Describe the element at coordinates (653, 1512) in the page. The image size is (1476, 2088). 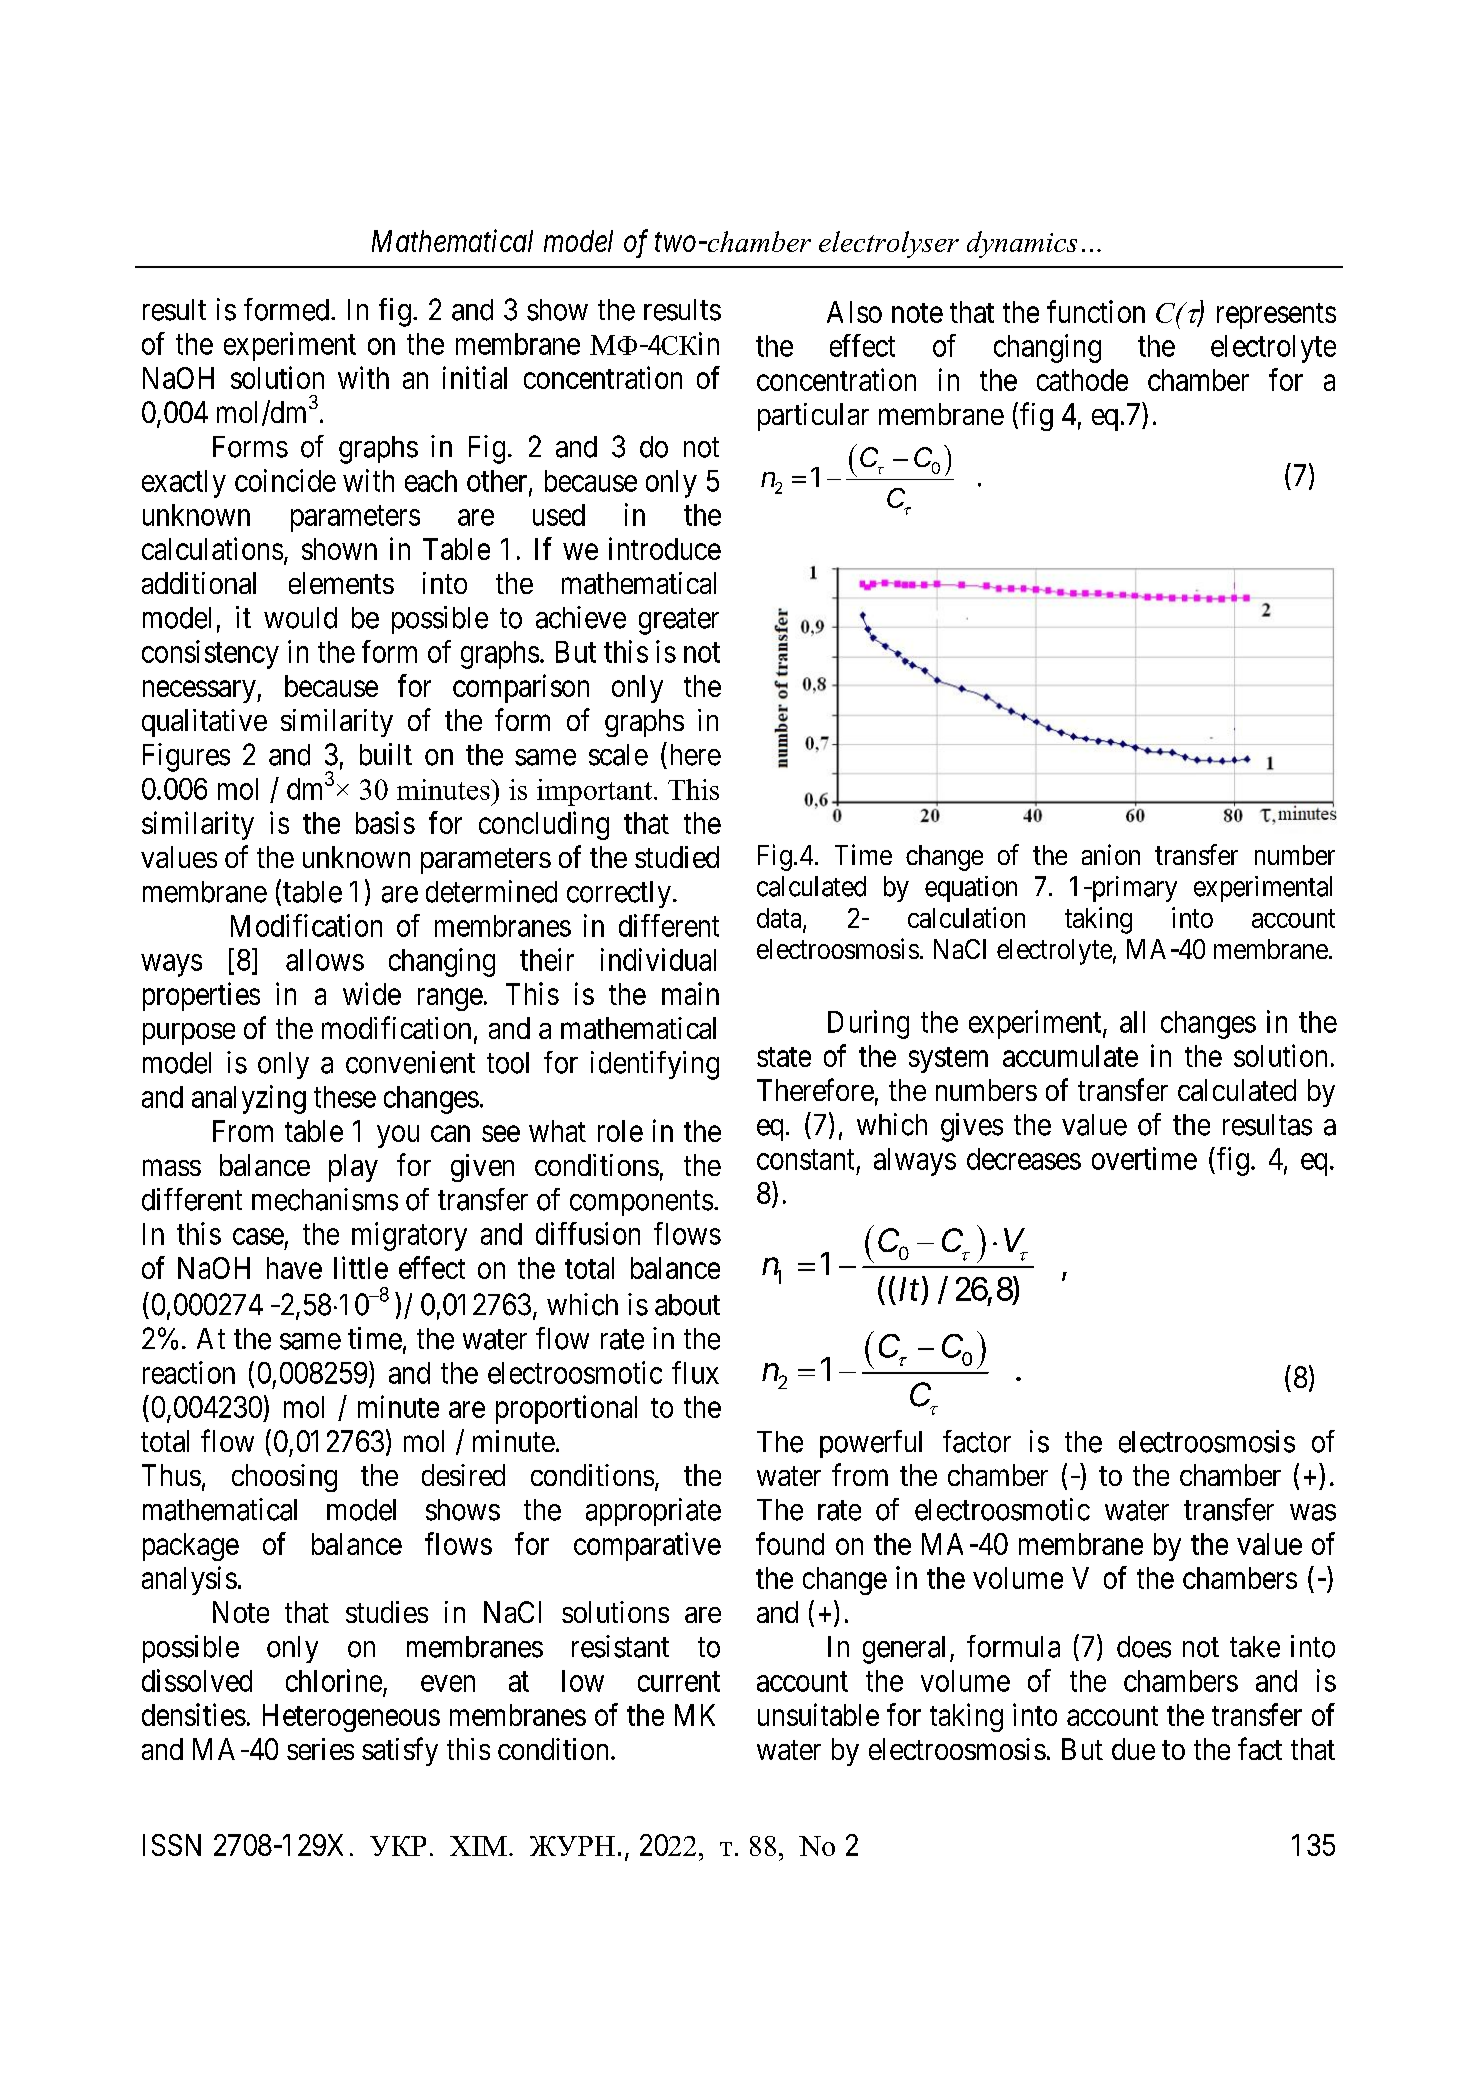
I see `appropriate` at that location.
